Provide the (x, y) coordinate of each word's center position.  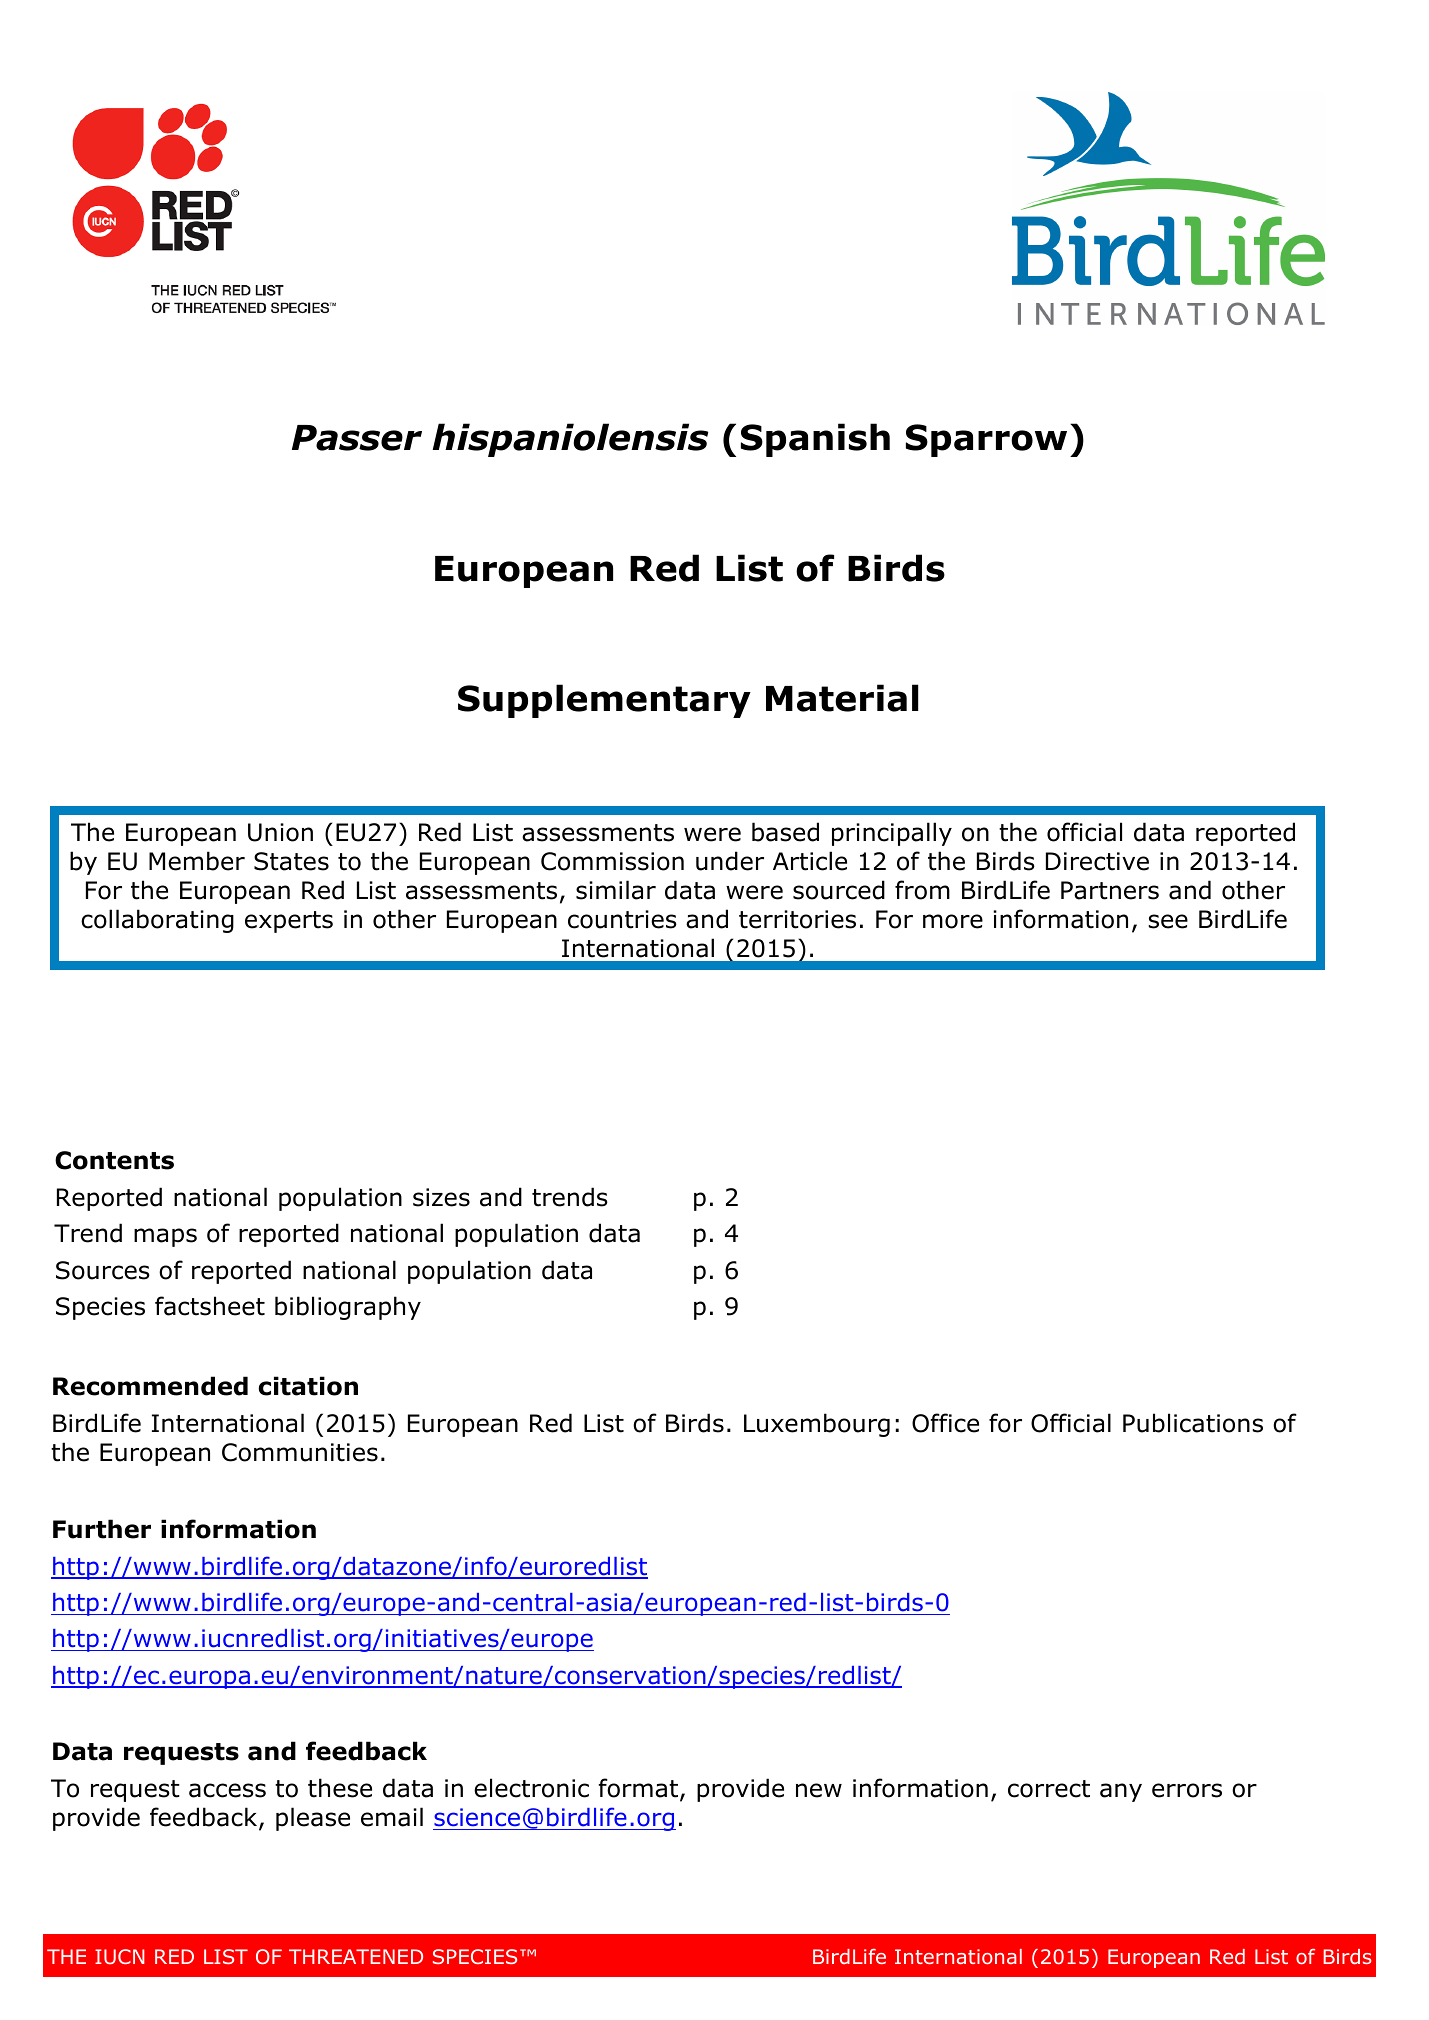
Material (842, 698)
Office (945, 1423)
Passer (357, 438)
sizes (441, 1197)
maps (165, 1237)
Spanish (815, 440)
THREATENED (356, 1956)
